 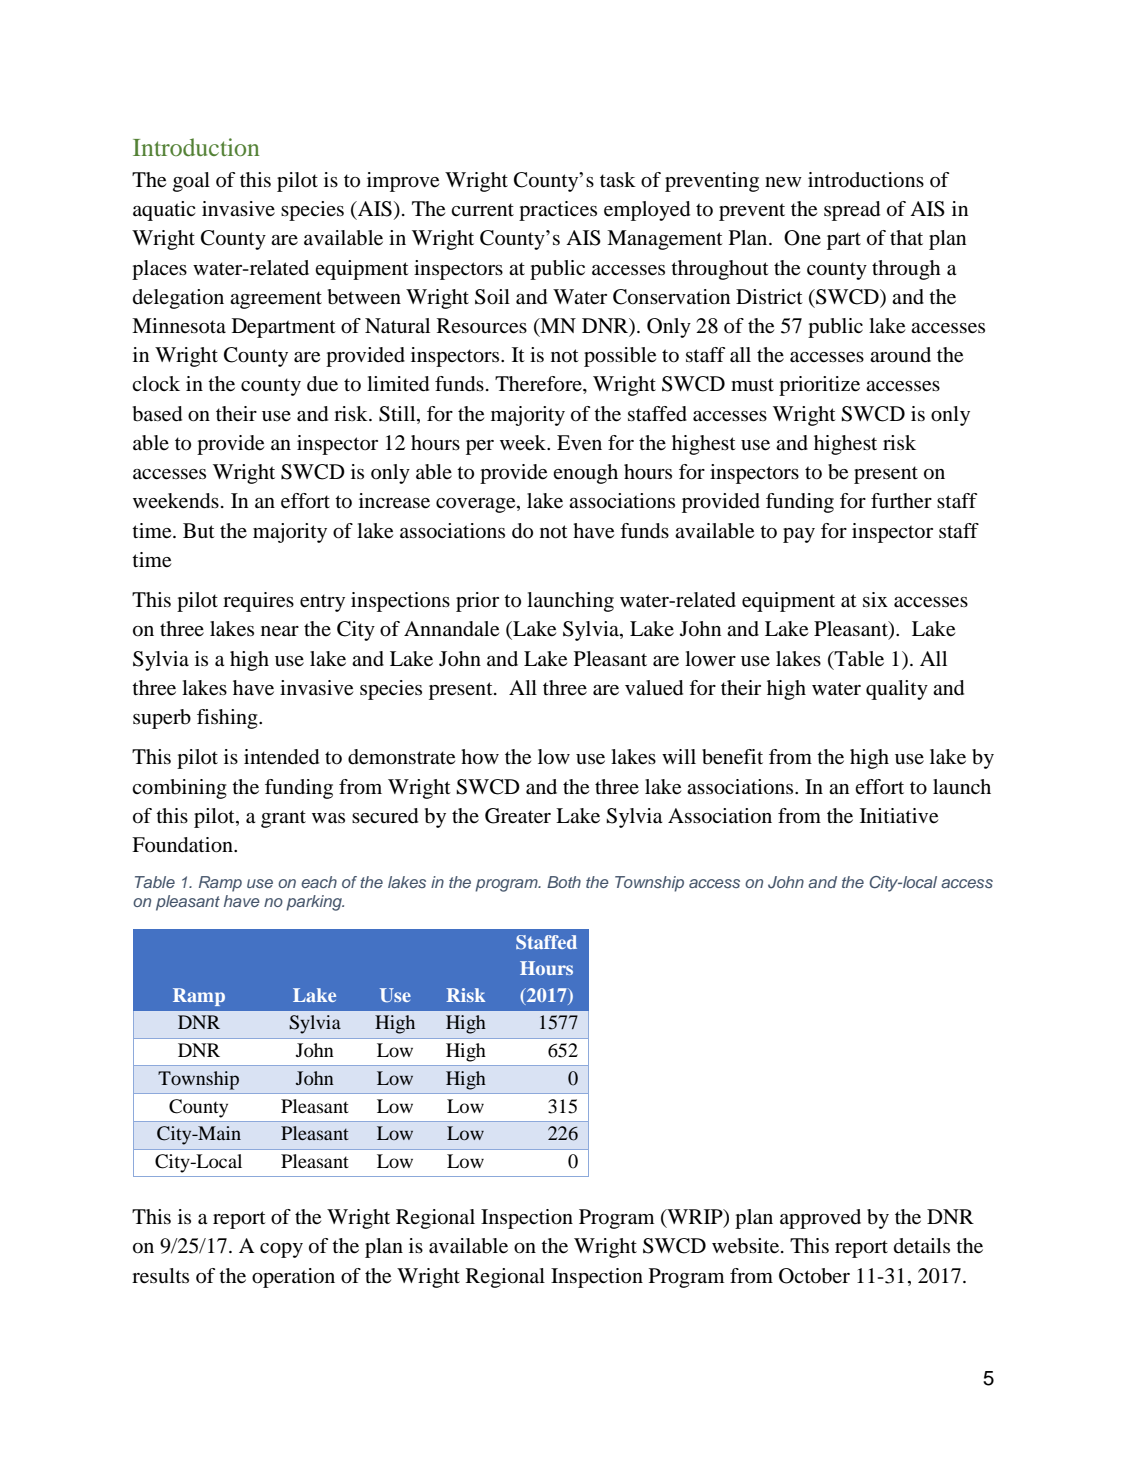 I want to click on Initiative, so click(x=899, y=816).
